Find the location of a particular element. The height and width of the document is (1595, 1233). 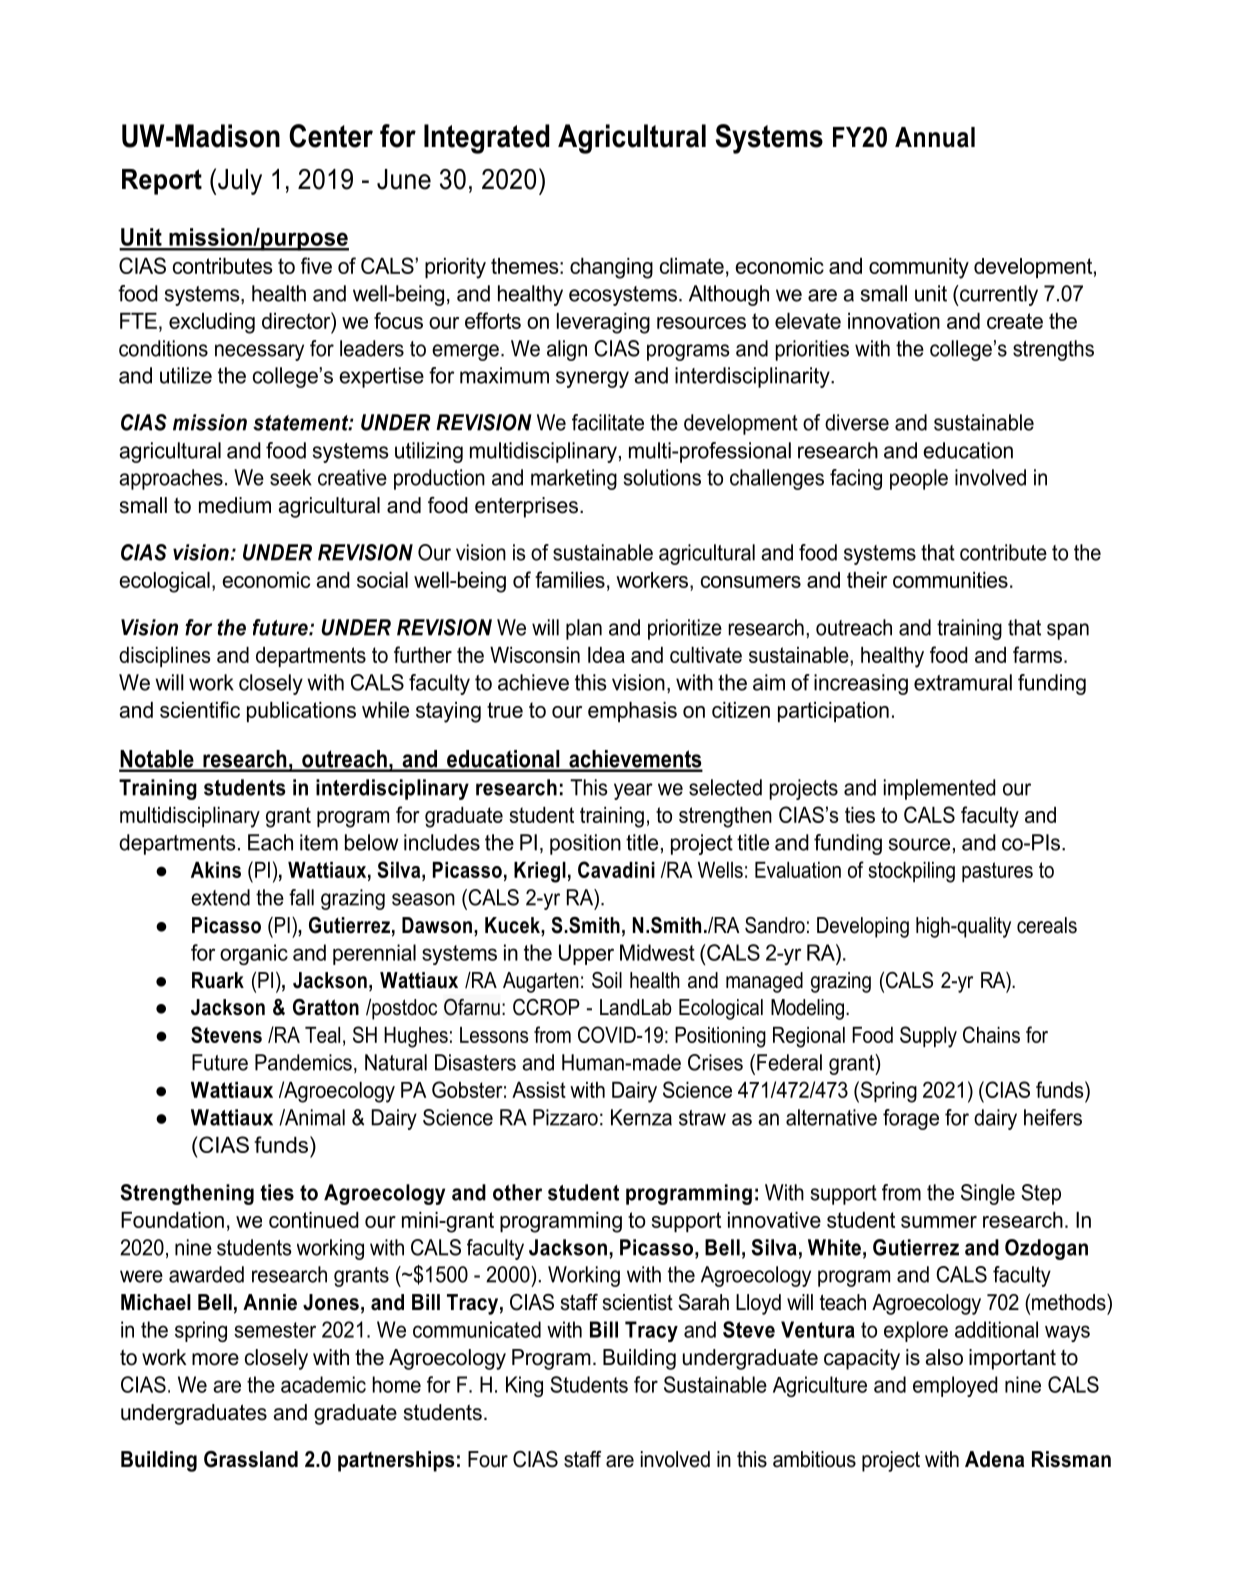

July is located at coordinates (240, 182).
